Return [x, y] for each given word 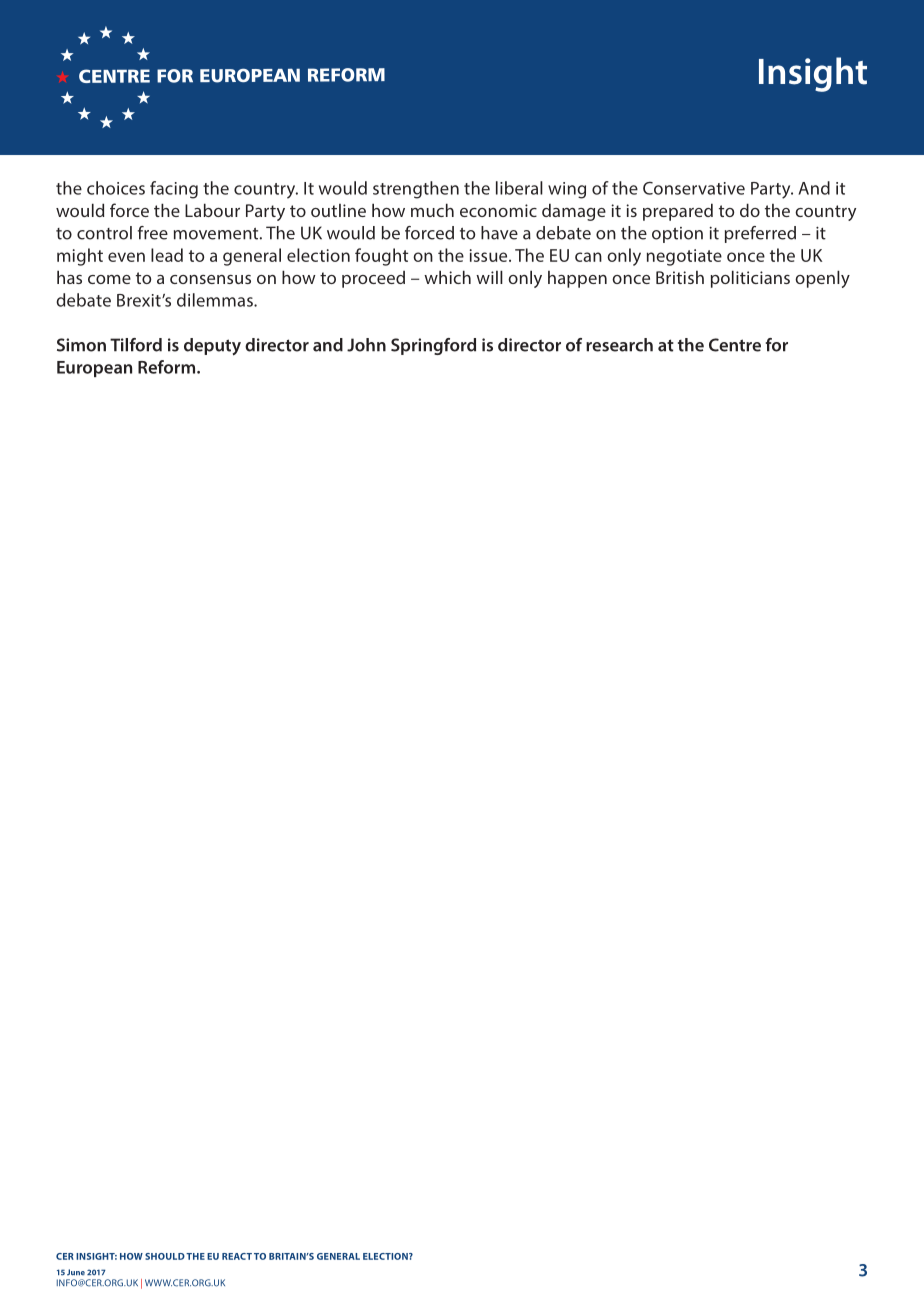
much [432, 210]
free [153, 233]
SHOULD [165, 1256]
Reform [168, 367]
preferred [760, 234]
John [366, 345]
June [76, 1272]
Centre [735, 345]
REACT [237, 1256]
